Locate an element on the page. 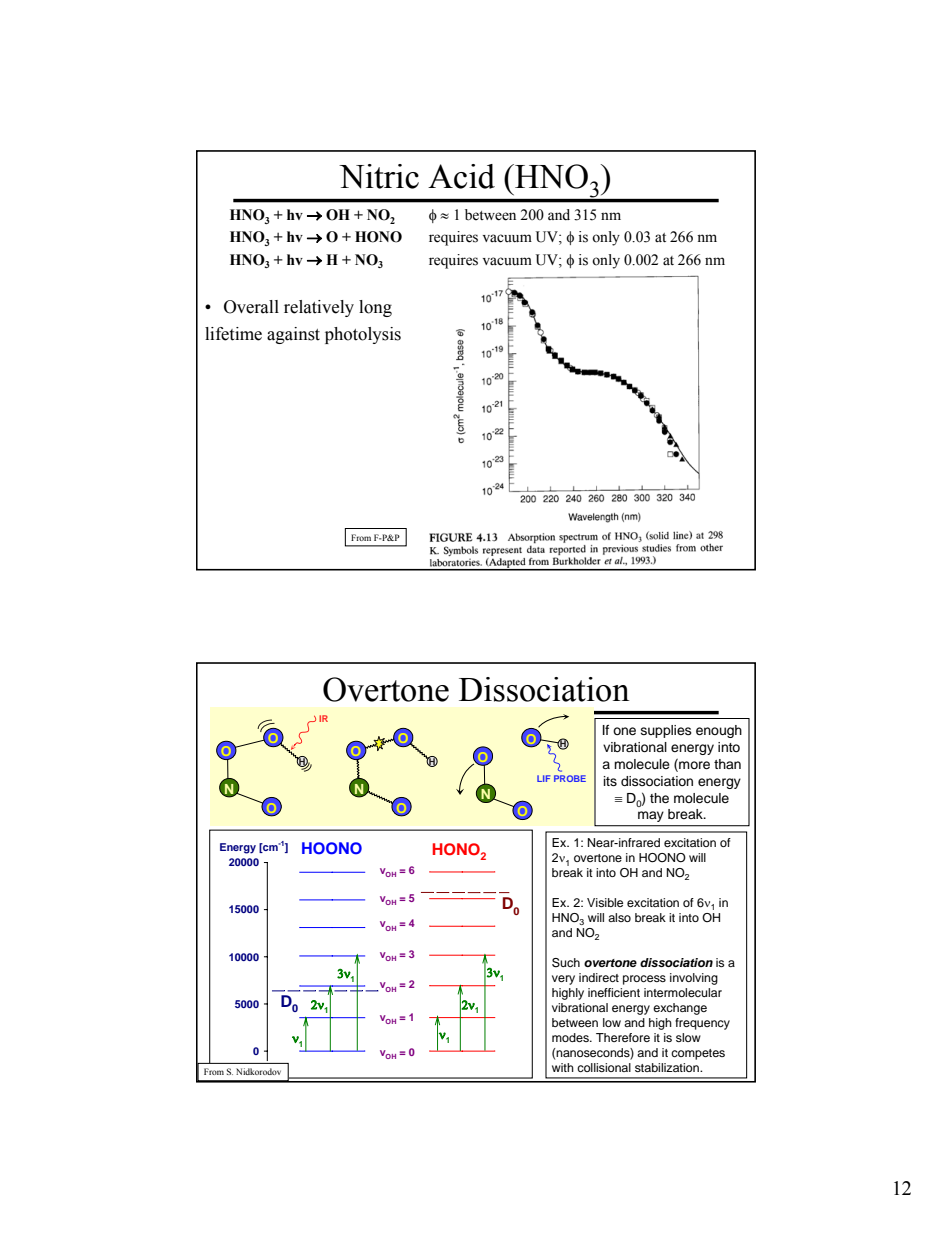 This page has height=1233, width=952. Acid is located at coordinates (461, 176).
